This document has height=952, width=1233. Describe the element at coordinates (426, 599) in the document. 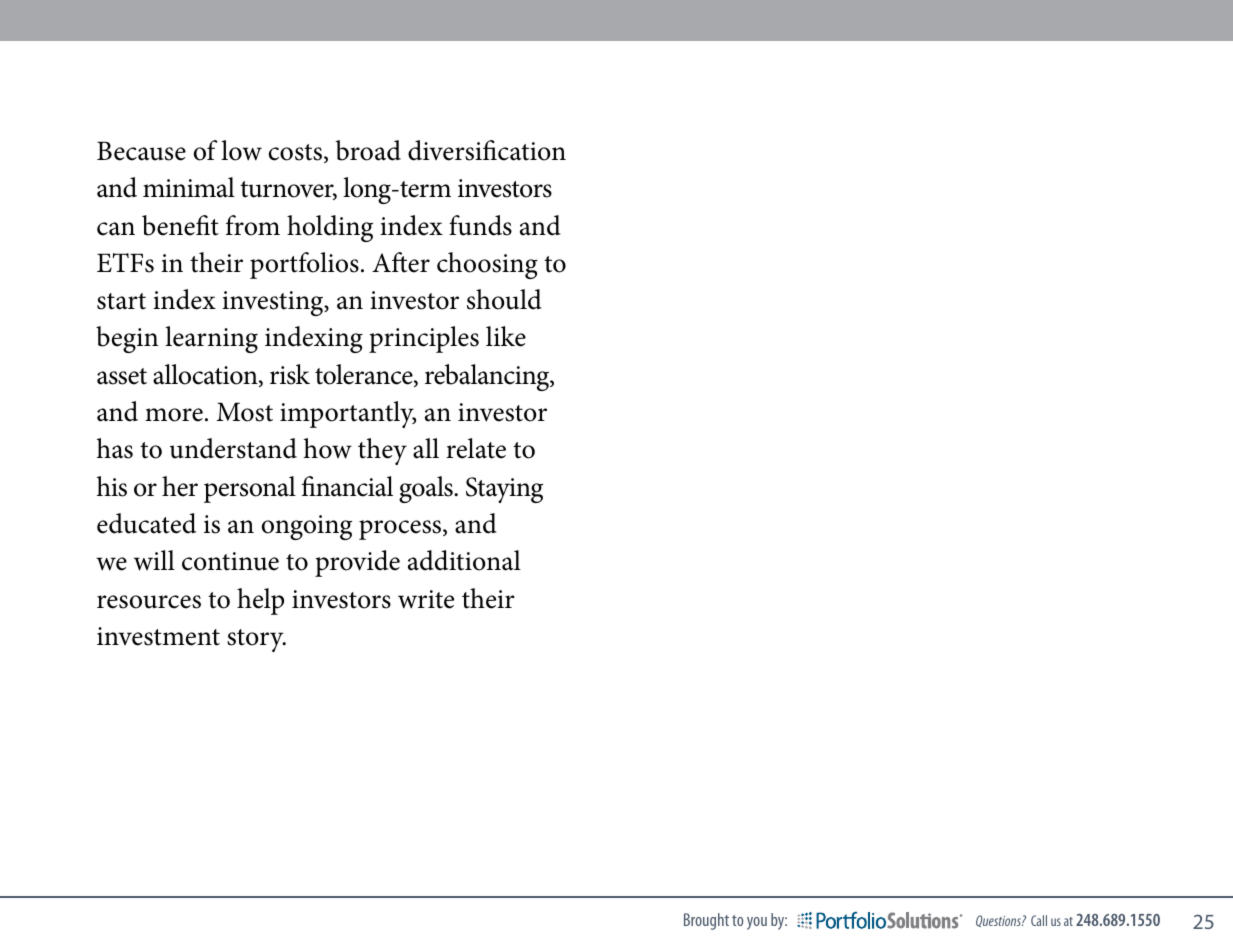

I see `write` at that location.
